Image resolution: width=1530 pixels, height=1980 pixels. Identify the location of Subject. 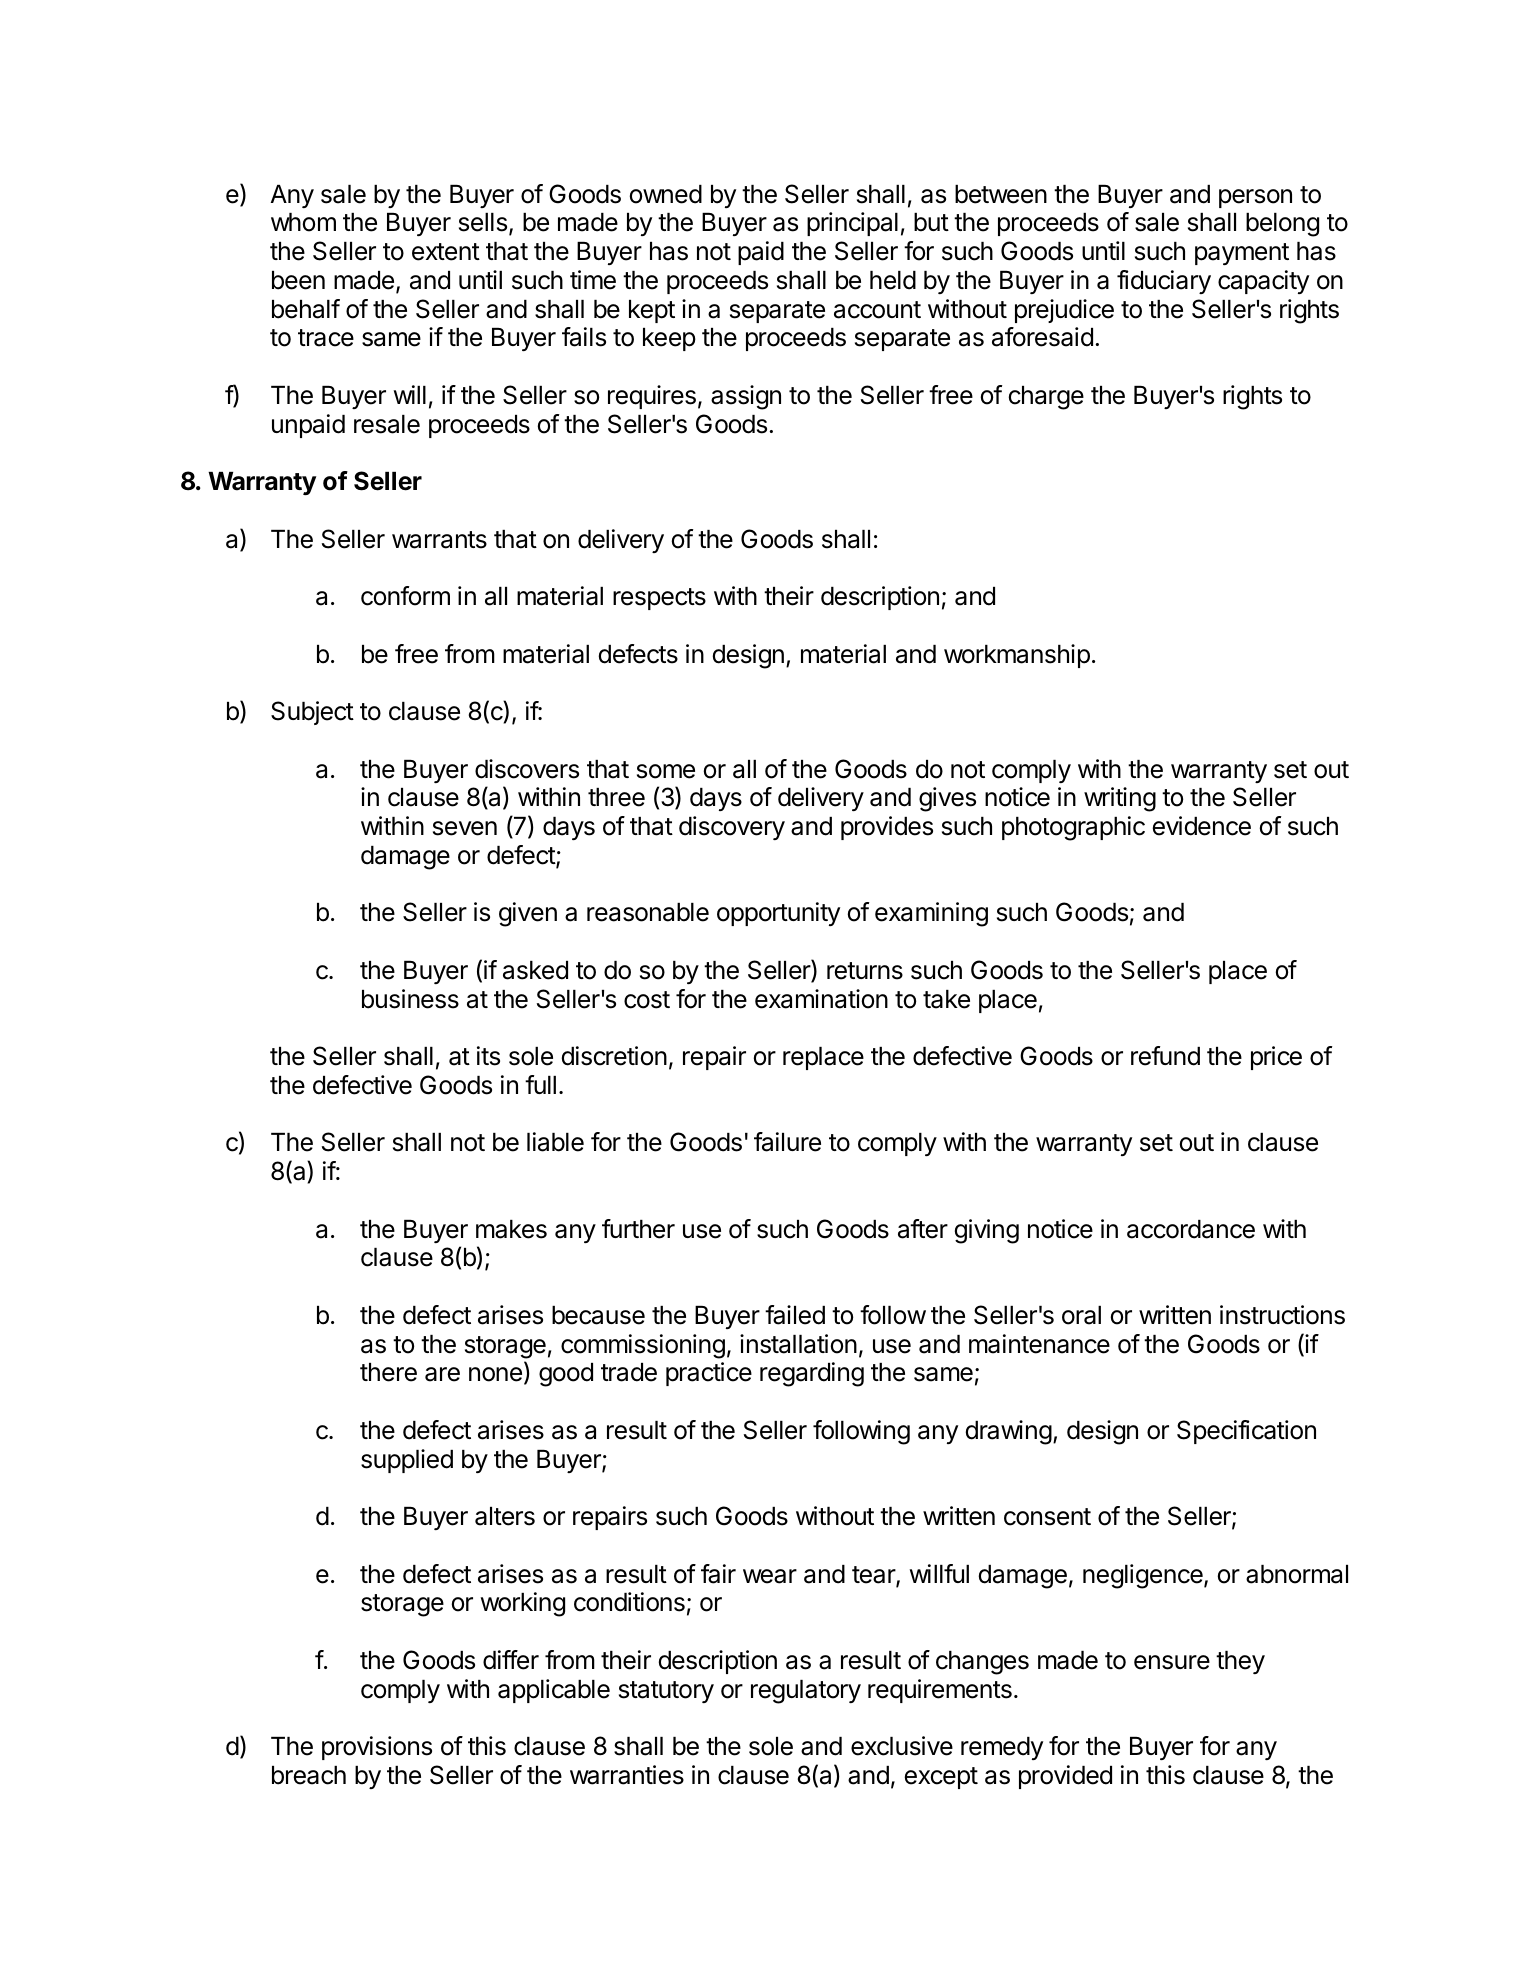
(312, 713).
